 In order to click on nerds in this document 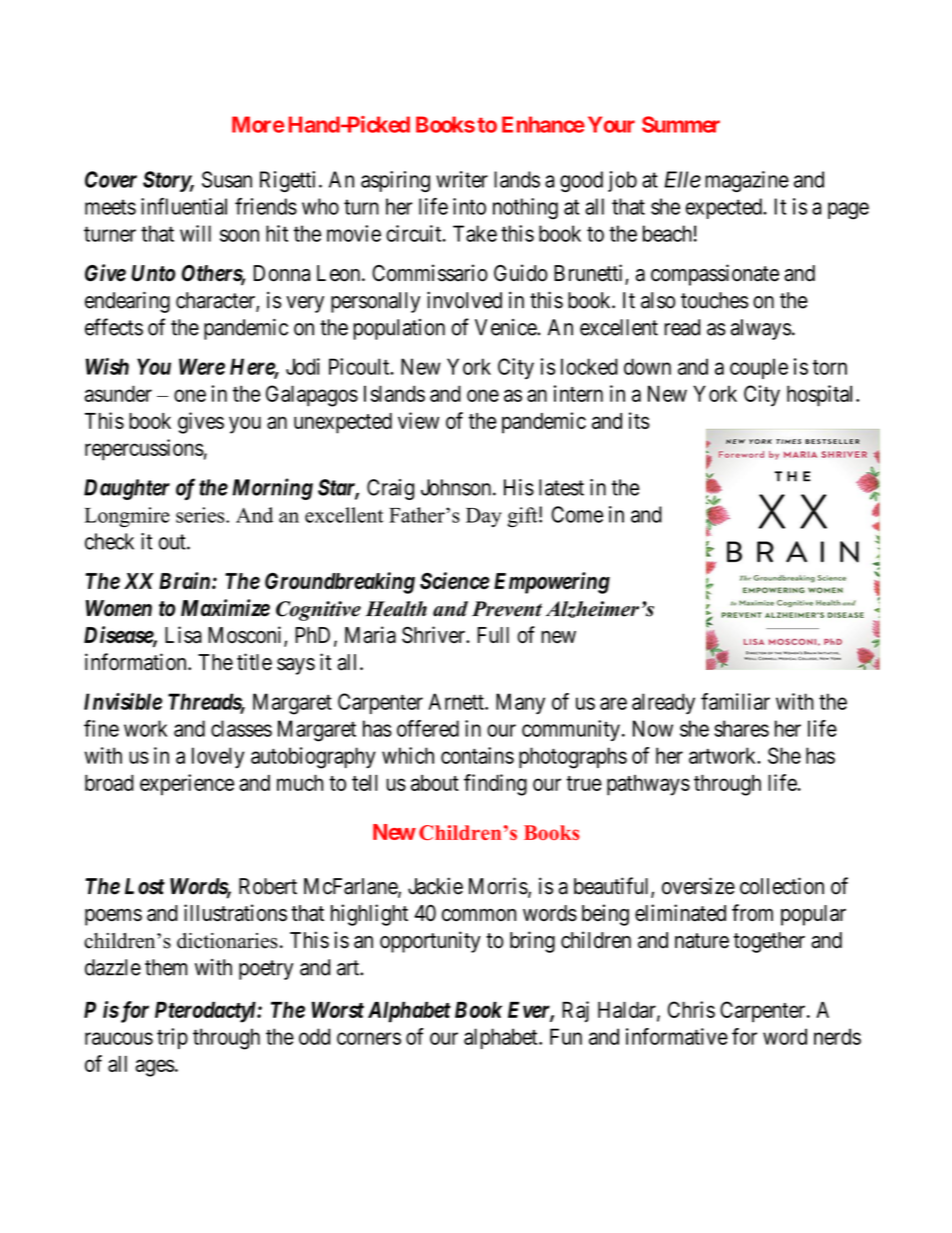, I will do `click(837, 1036)`.
